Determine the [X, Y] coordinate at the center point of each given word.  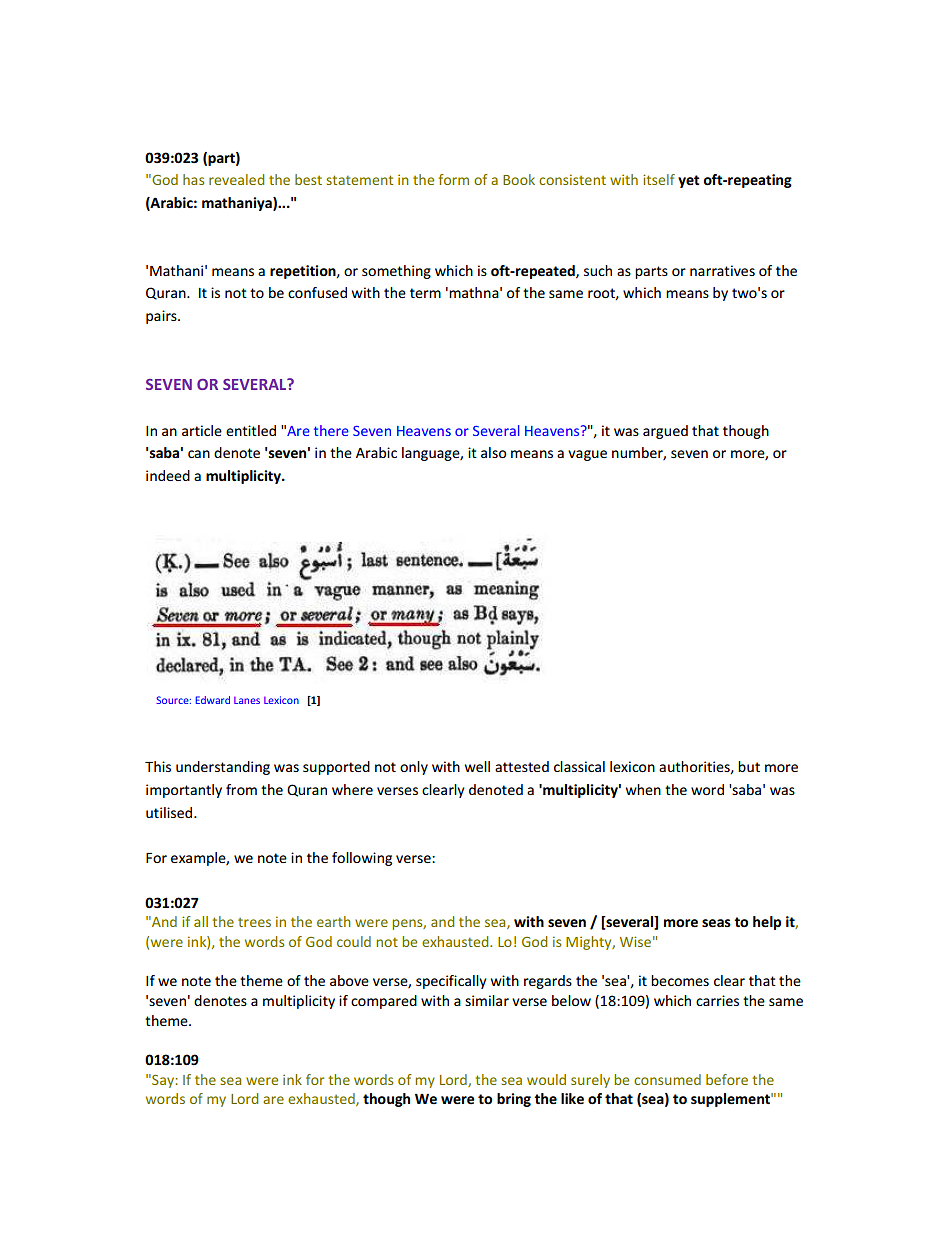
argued [665, 432]
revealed [236, 179]
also [493, 452]
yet [689, 181]
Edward [213, 700]
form [453, 179]
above [349, 980]
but [749, 766]
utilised [170, 812]
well [477, 766]
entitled [251, 430]
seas [716, 923]
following [362, 859]
